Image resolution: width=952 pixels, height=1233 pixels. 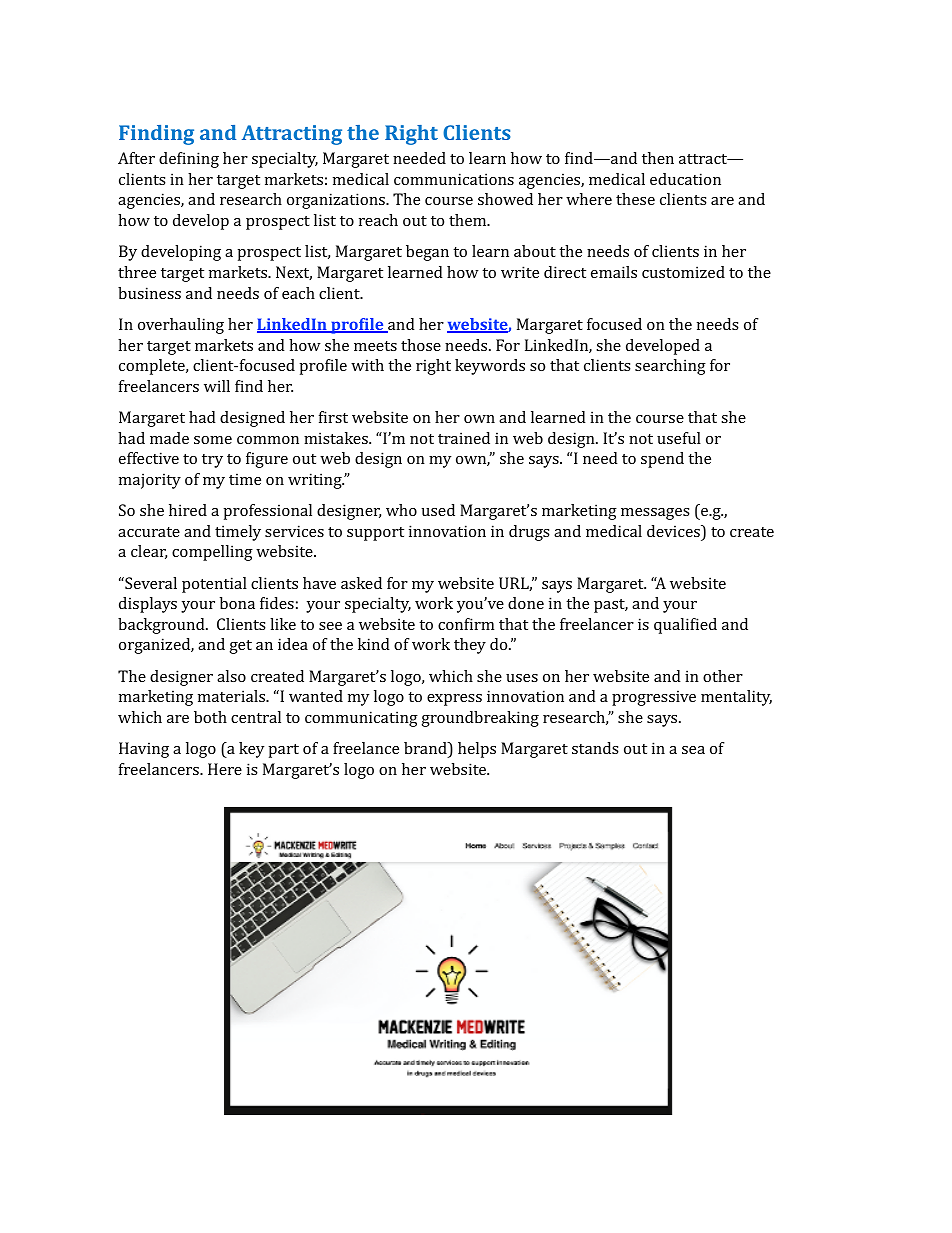 What do you see at coordinates (421, 345) in the screenshot?
I see `those` at bounding box center [421, 345].
